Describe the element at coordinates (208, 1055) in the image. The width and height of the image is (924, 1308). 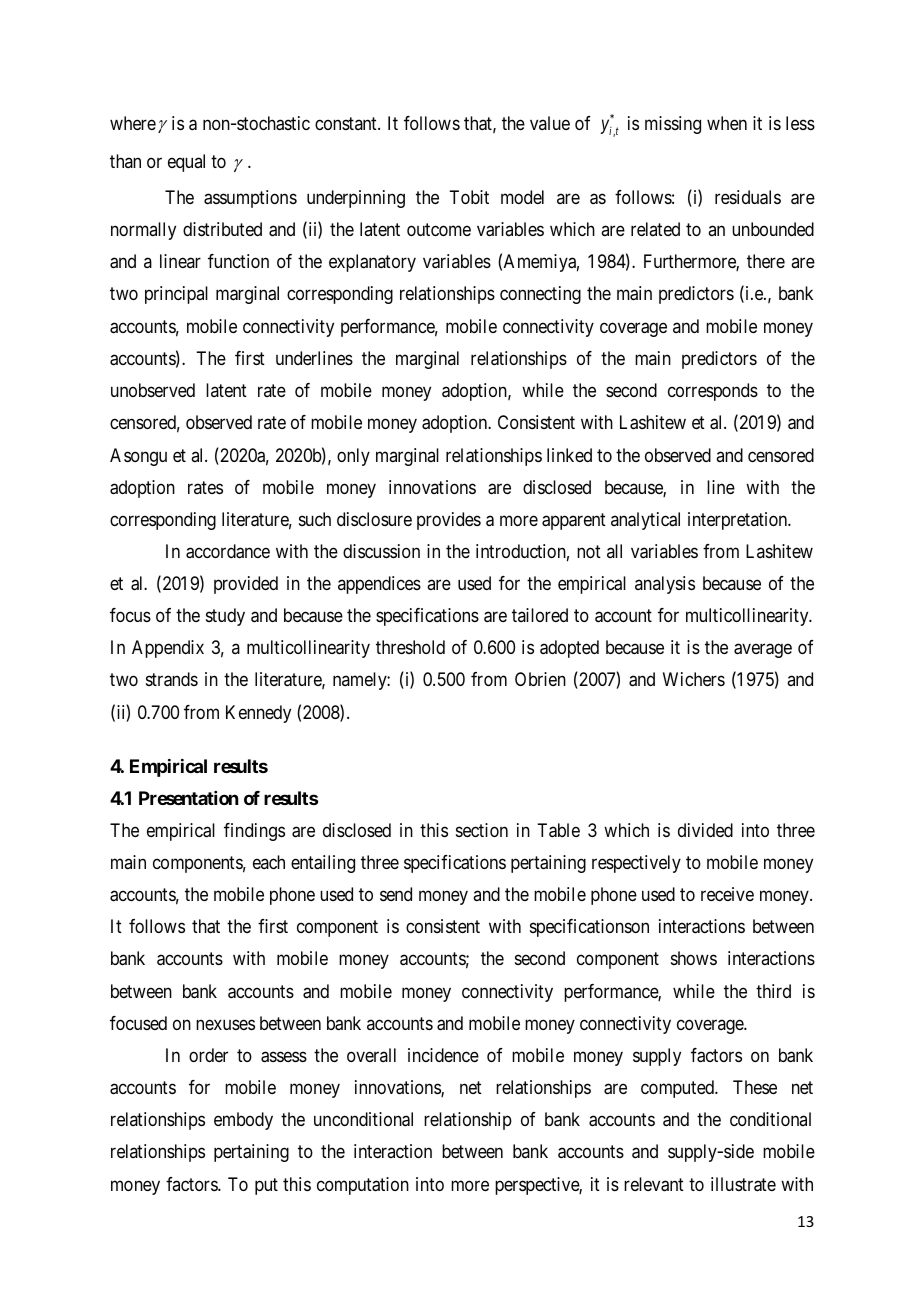
I see `order` at that location.
